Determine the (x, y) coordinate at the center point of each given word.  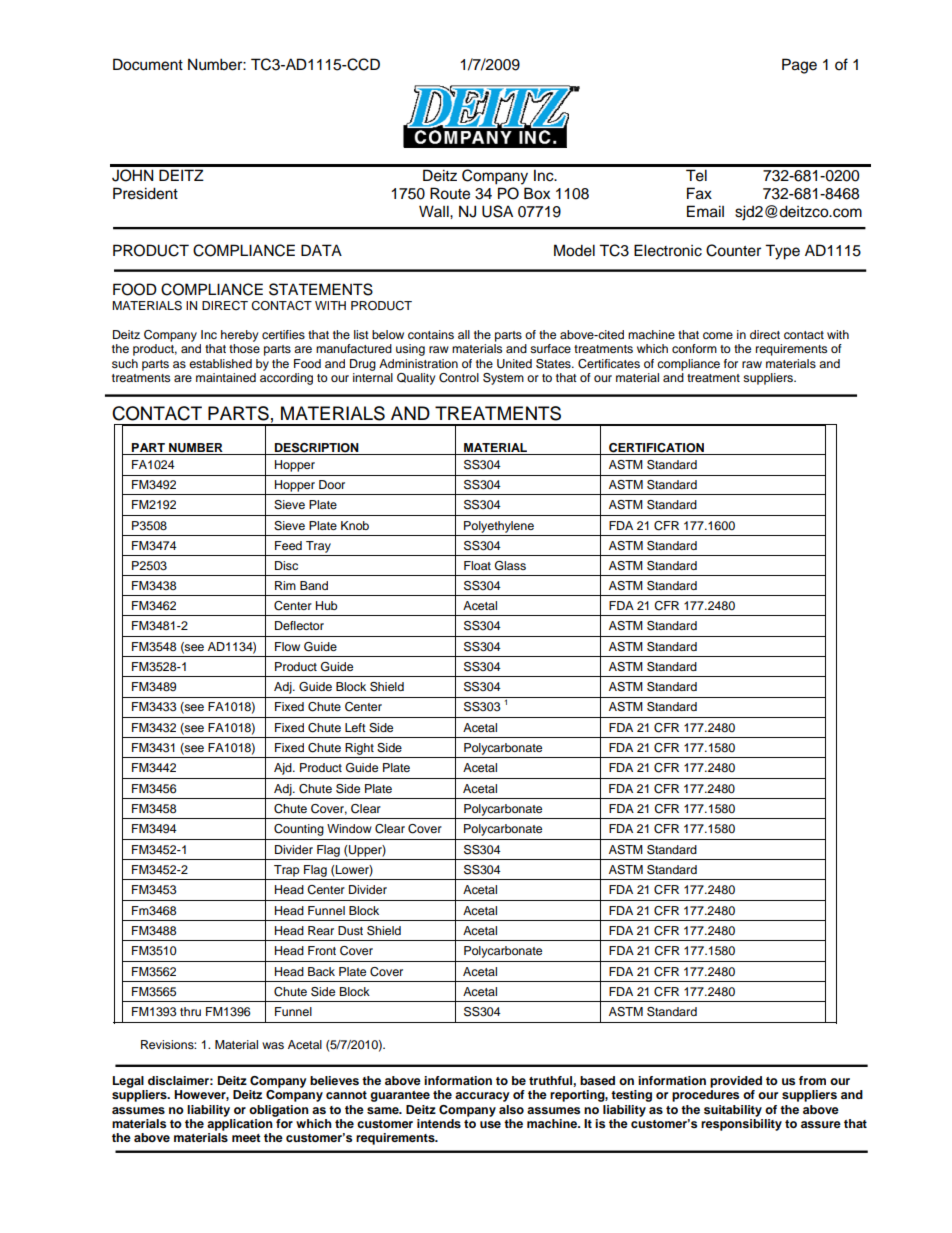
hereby (239, 336)
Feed (288, 545)
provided (736, 1082)
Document (148, 64)
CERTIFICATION (656, 448)
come (718, 335)
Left (355, 727)
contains (431, 334)
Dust (350, 930)
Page (799, 66)
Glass (510, 566)
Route (450, 193)
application (241, 1123)
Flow (287, 646)
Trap (286, 871)
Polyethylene (499, 527)
